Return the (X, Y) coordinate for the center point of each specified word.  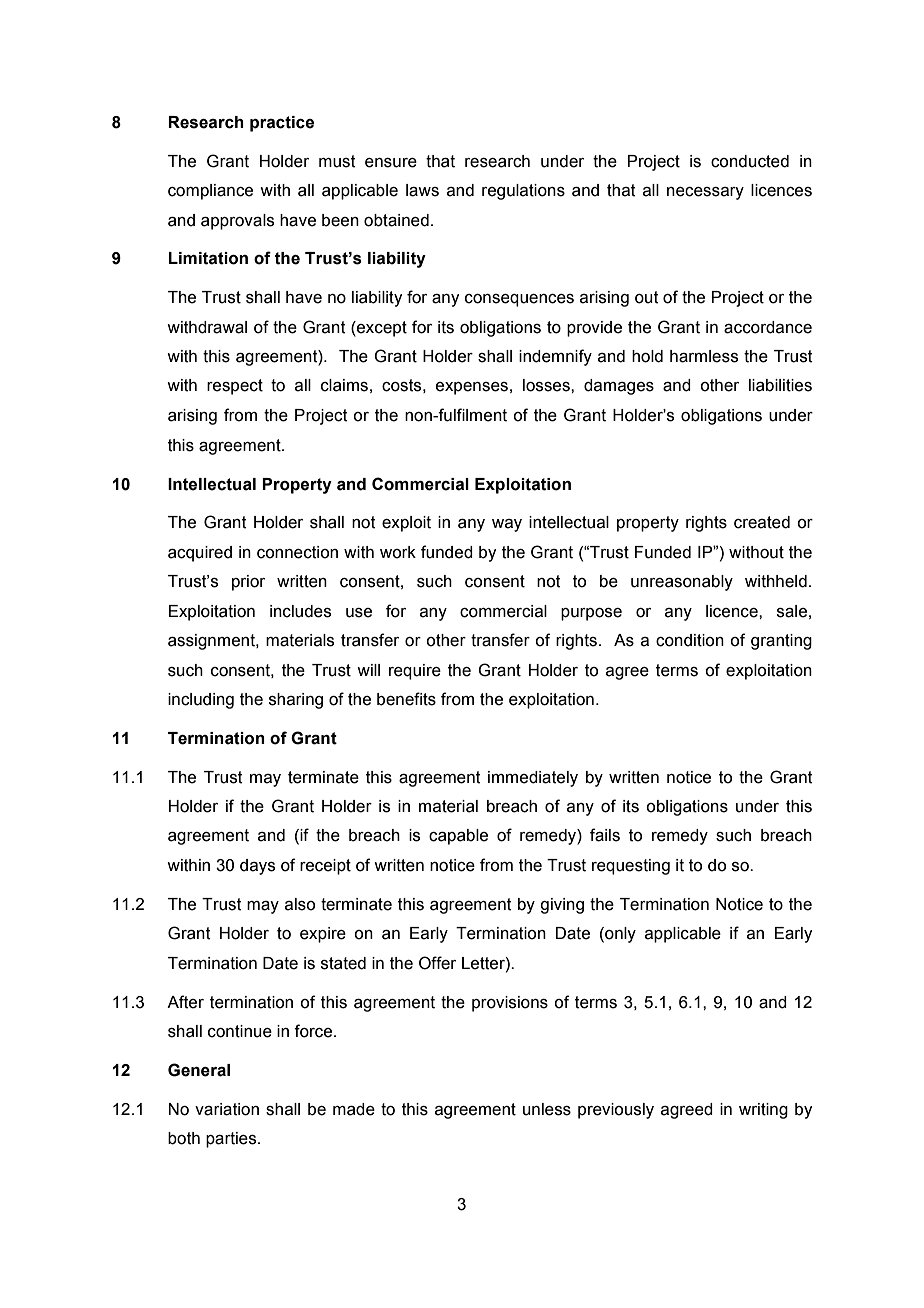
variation (227, 1109)
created (762, 522)
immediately (533, 779)
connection (297, 552)
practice (282, 124)
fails (605, 835)
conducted (750, 161)
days (257, 867)
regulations (523, 192)
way (507, 525)
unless (547, 1109)
